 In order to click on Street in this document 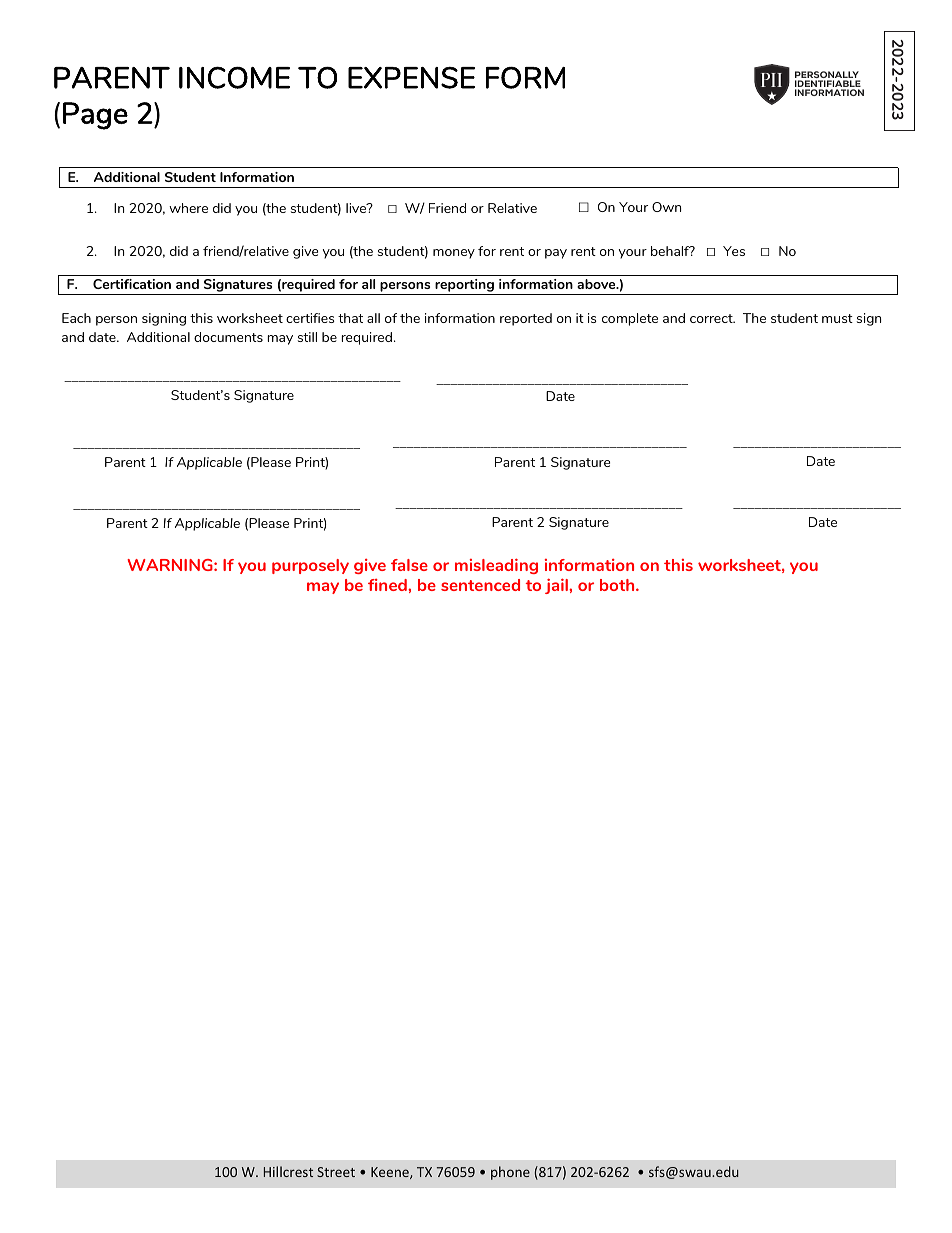, I will do `click(336, 1172)`.
